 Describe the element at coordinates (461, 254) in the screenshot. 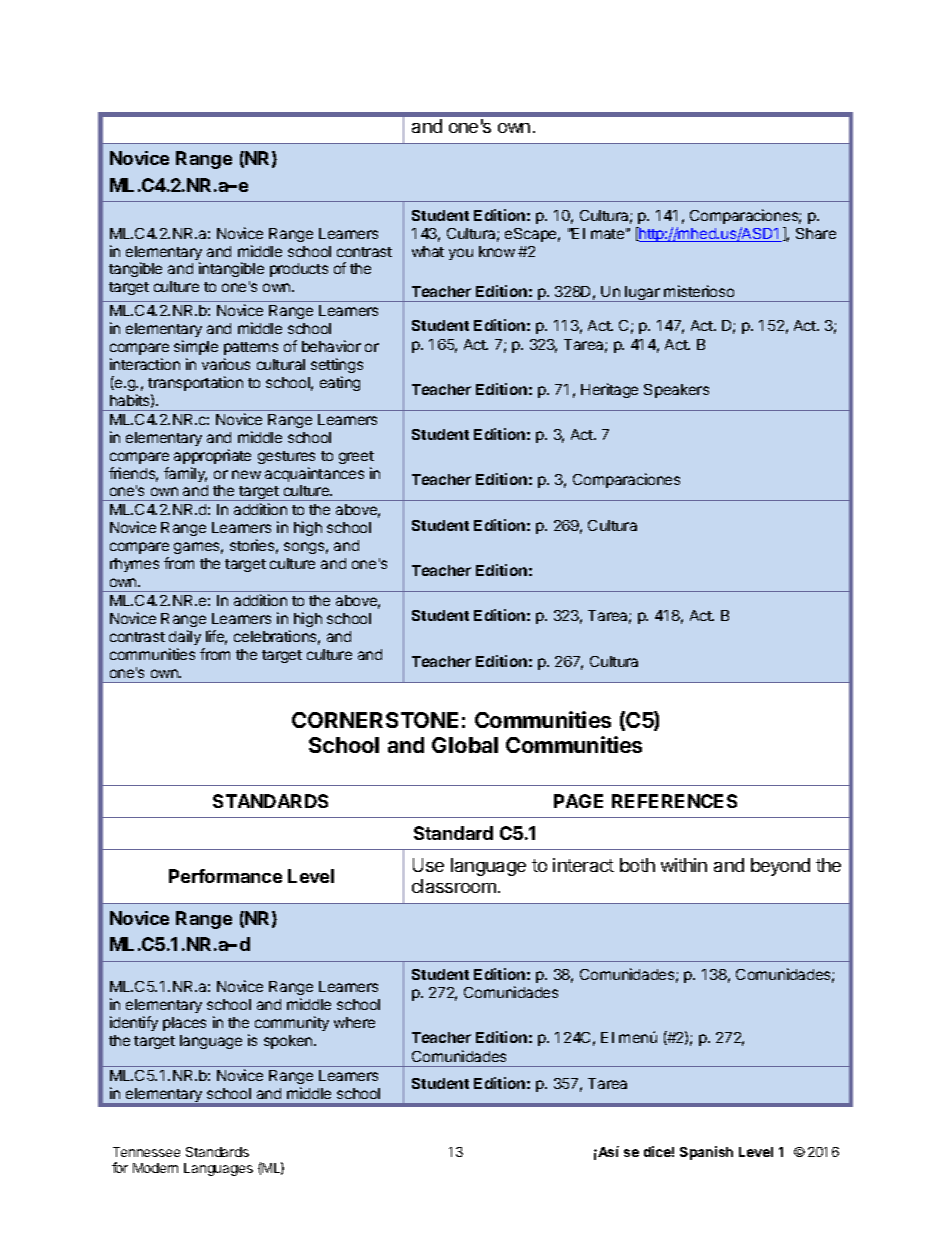

I see `you` at that location.
